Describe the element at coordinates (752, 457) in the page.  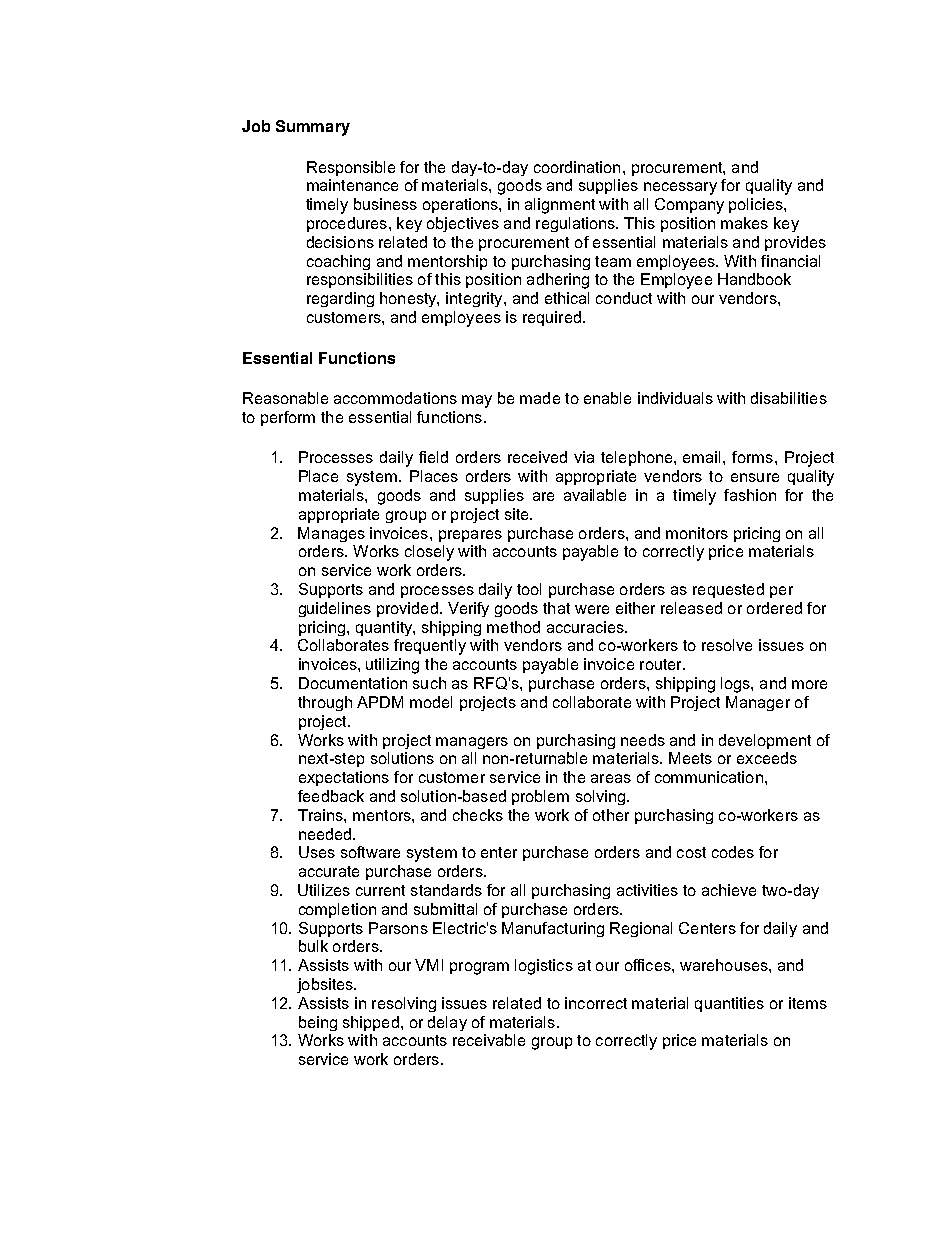
I see `forms` at that location.
